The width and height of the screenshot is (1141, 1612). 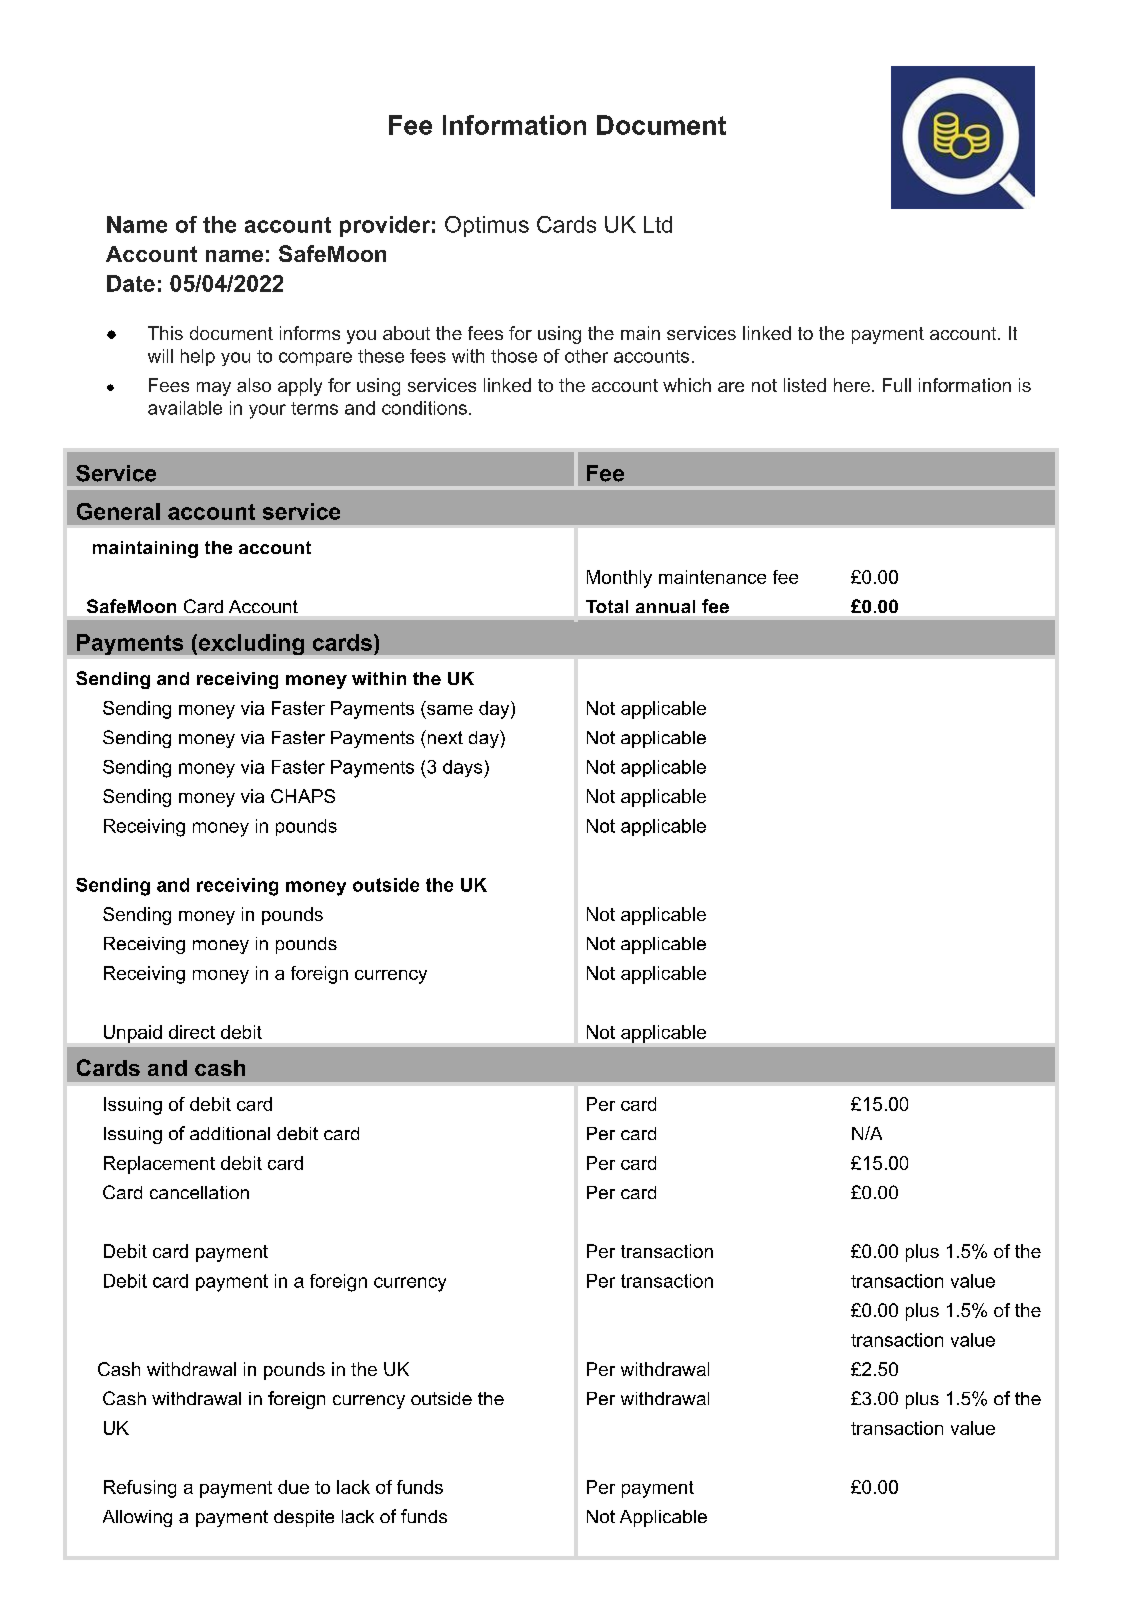 What do you see at coordinates (487, 226) in the screenshot?
I see `Optimus` at bounding box center [487, 226].
